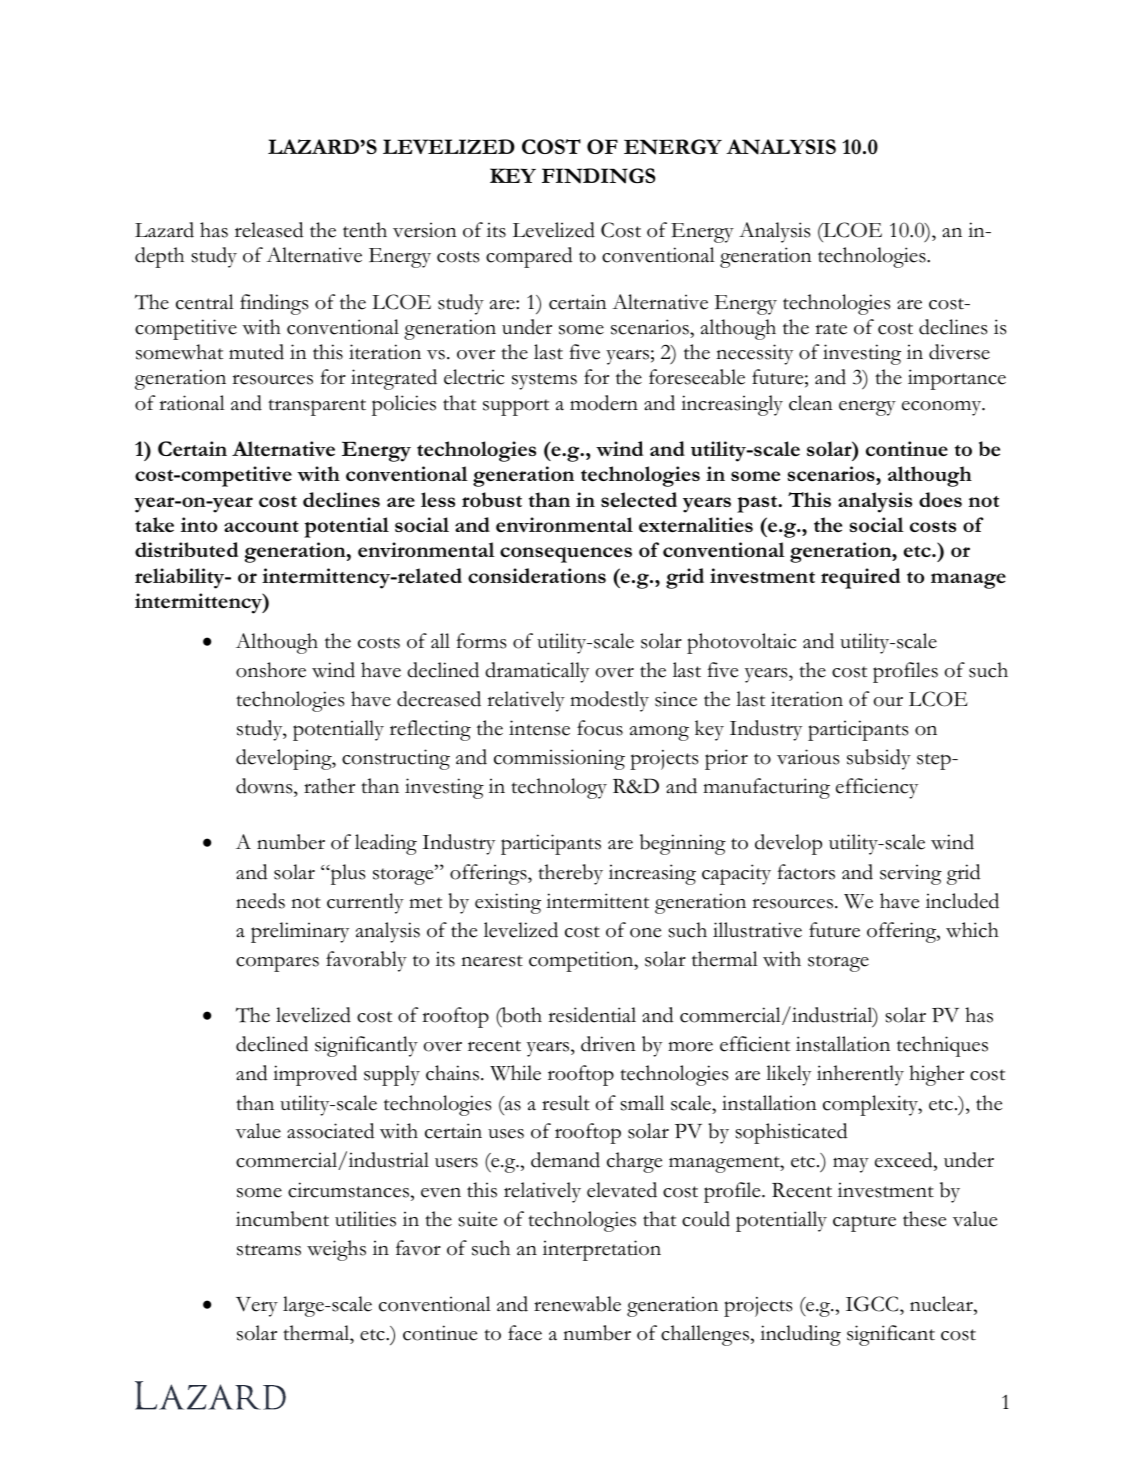 This screenshot has width=1146, height=1483. Describe the element at coordinates (566, 555) in the screenshot. I see `consequences` at that location.
